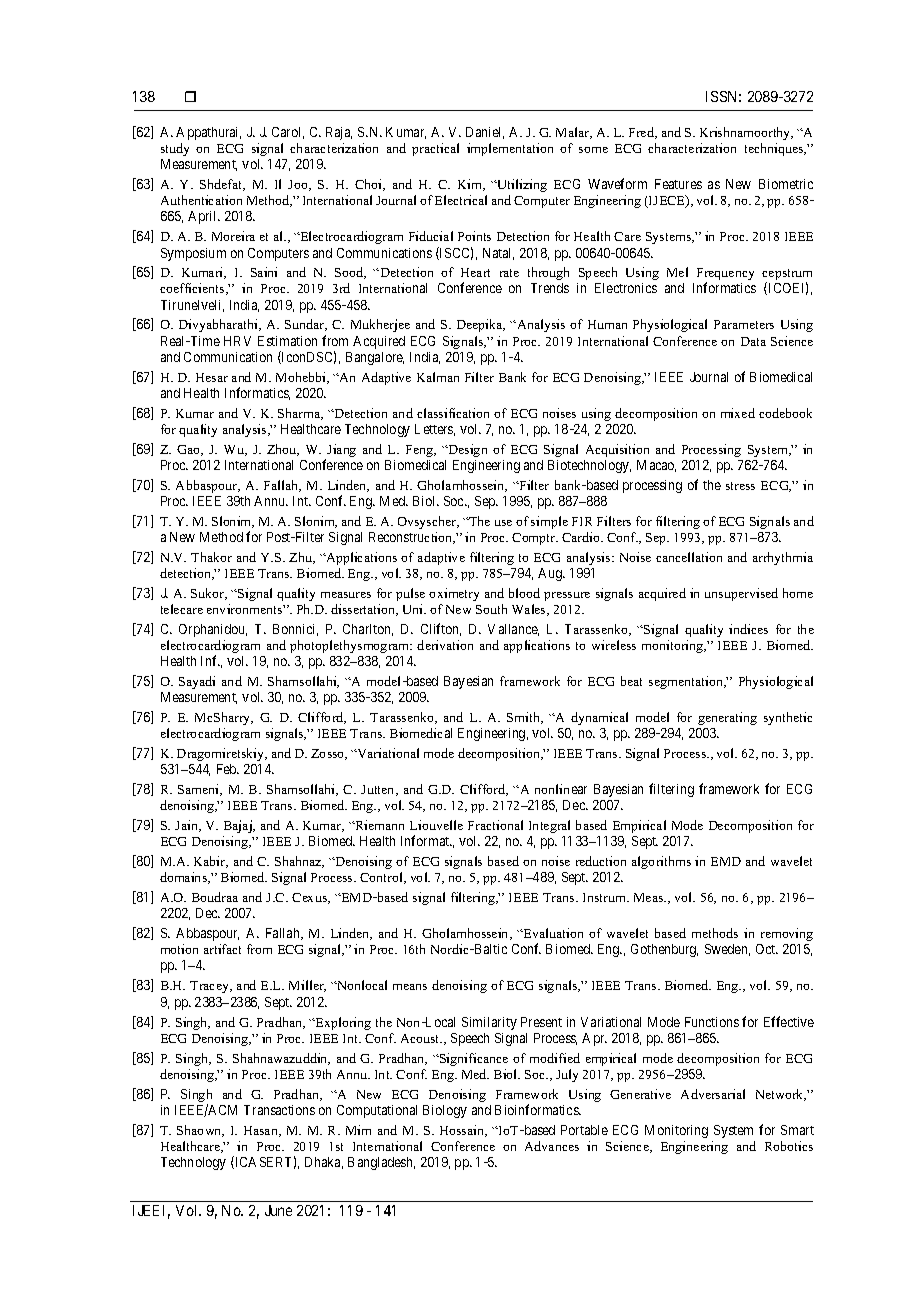  What do you see at coordinates (678, 184) in the document?
I see `Features` at bounding box center [678, 184].
